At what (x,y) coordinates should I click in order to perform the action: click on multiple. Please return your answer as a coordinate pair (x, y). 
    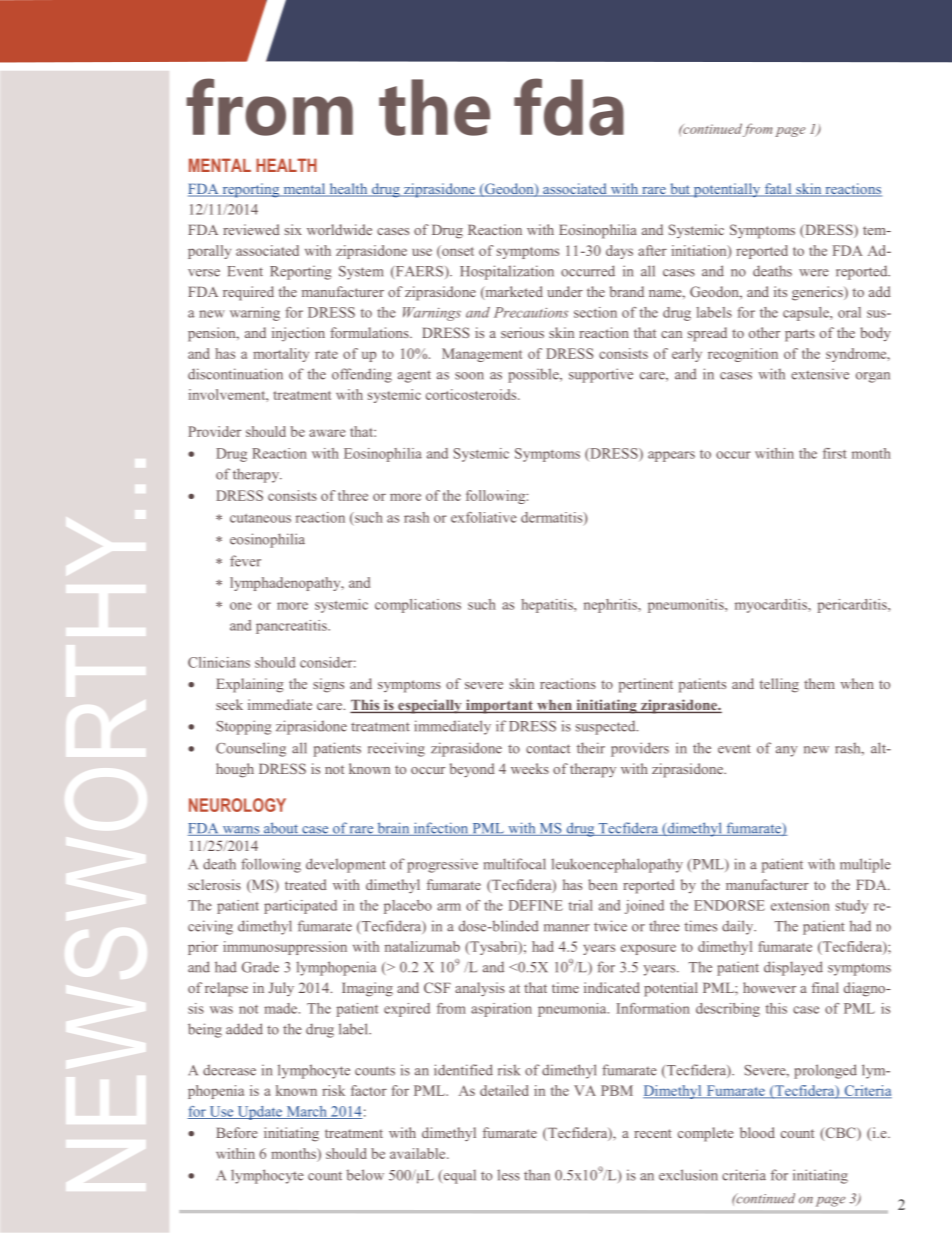
    Looking at the image, I should click on (865, 865).
